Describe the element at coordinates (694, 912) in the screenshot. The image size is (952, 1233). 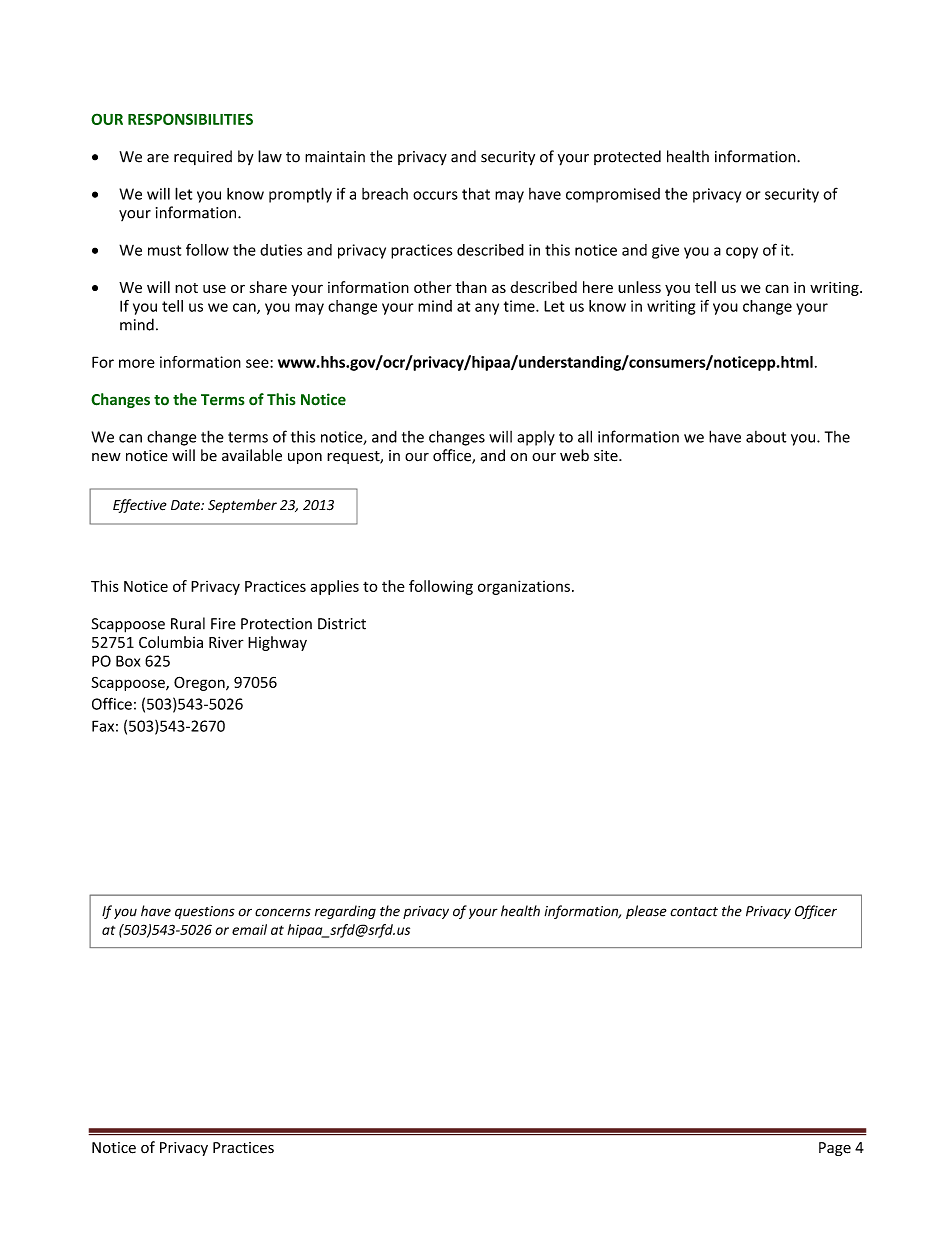
I see `contact` at that location.
